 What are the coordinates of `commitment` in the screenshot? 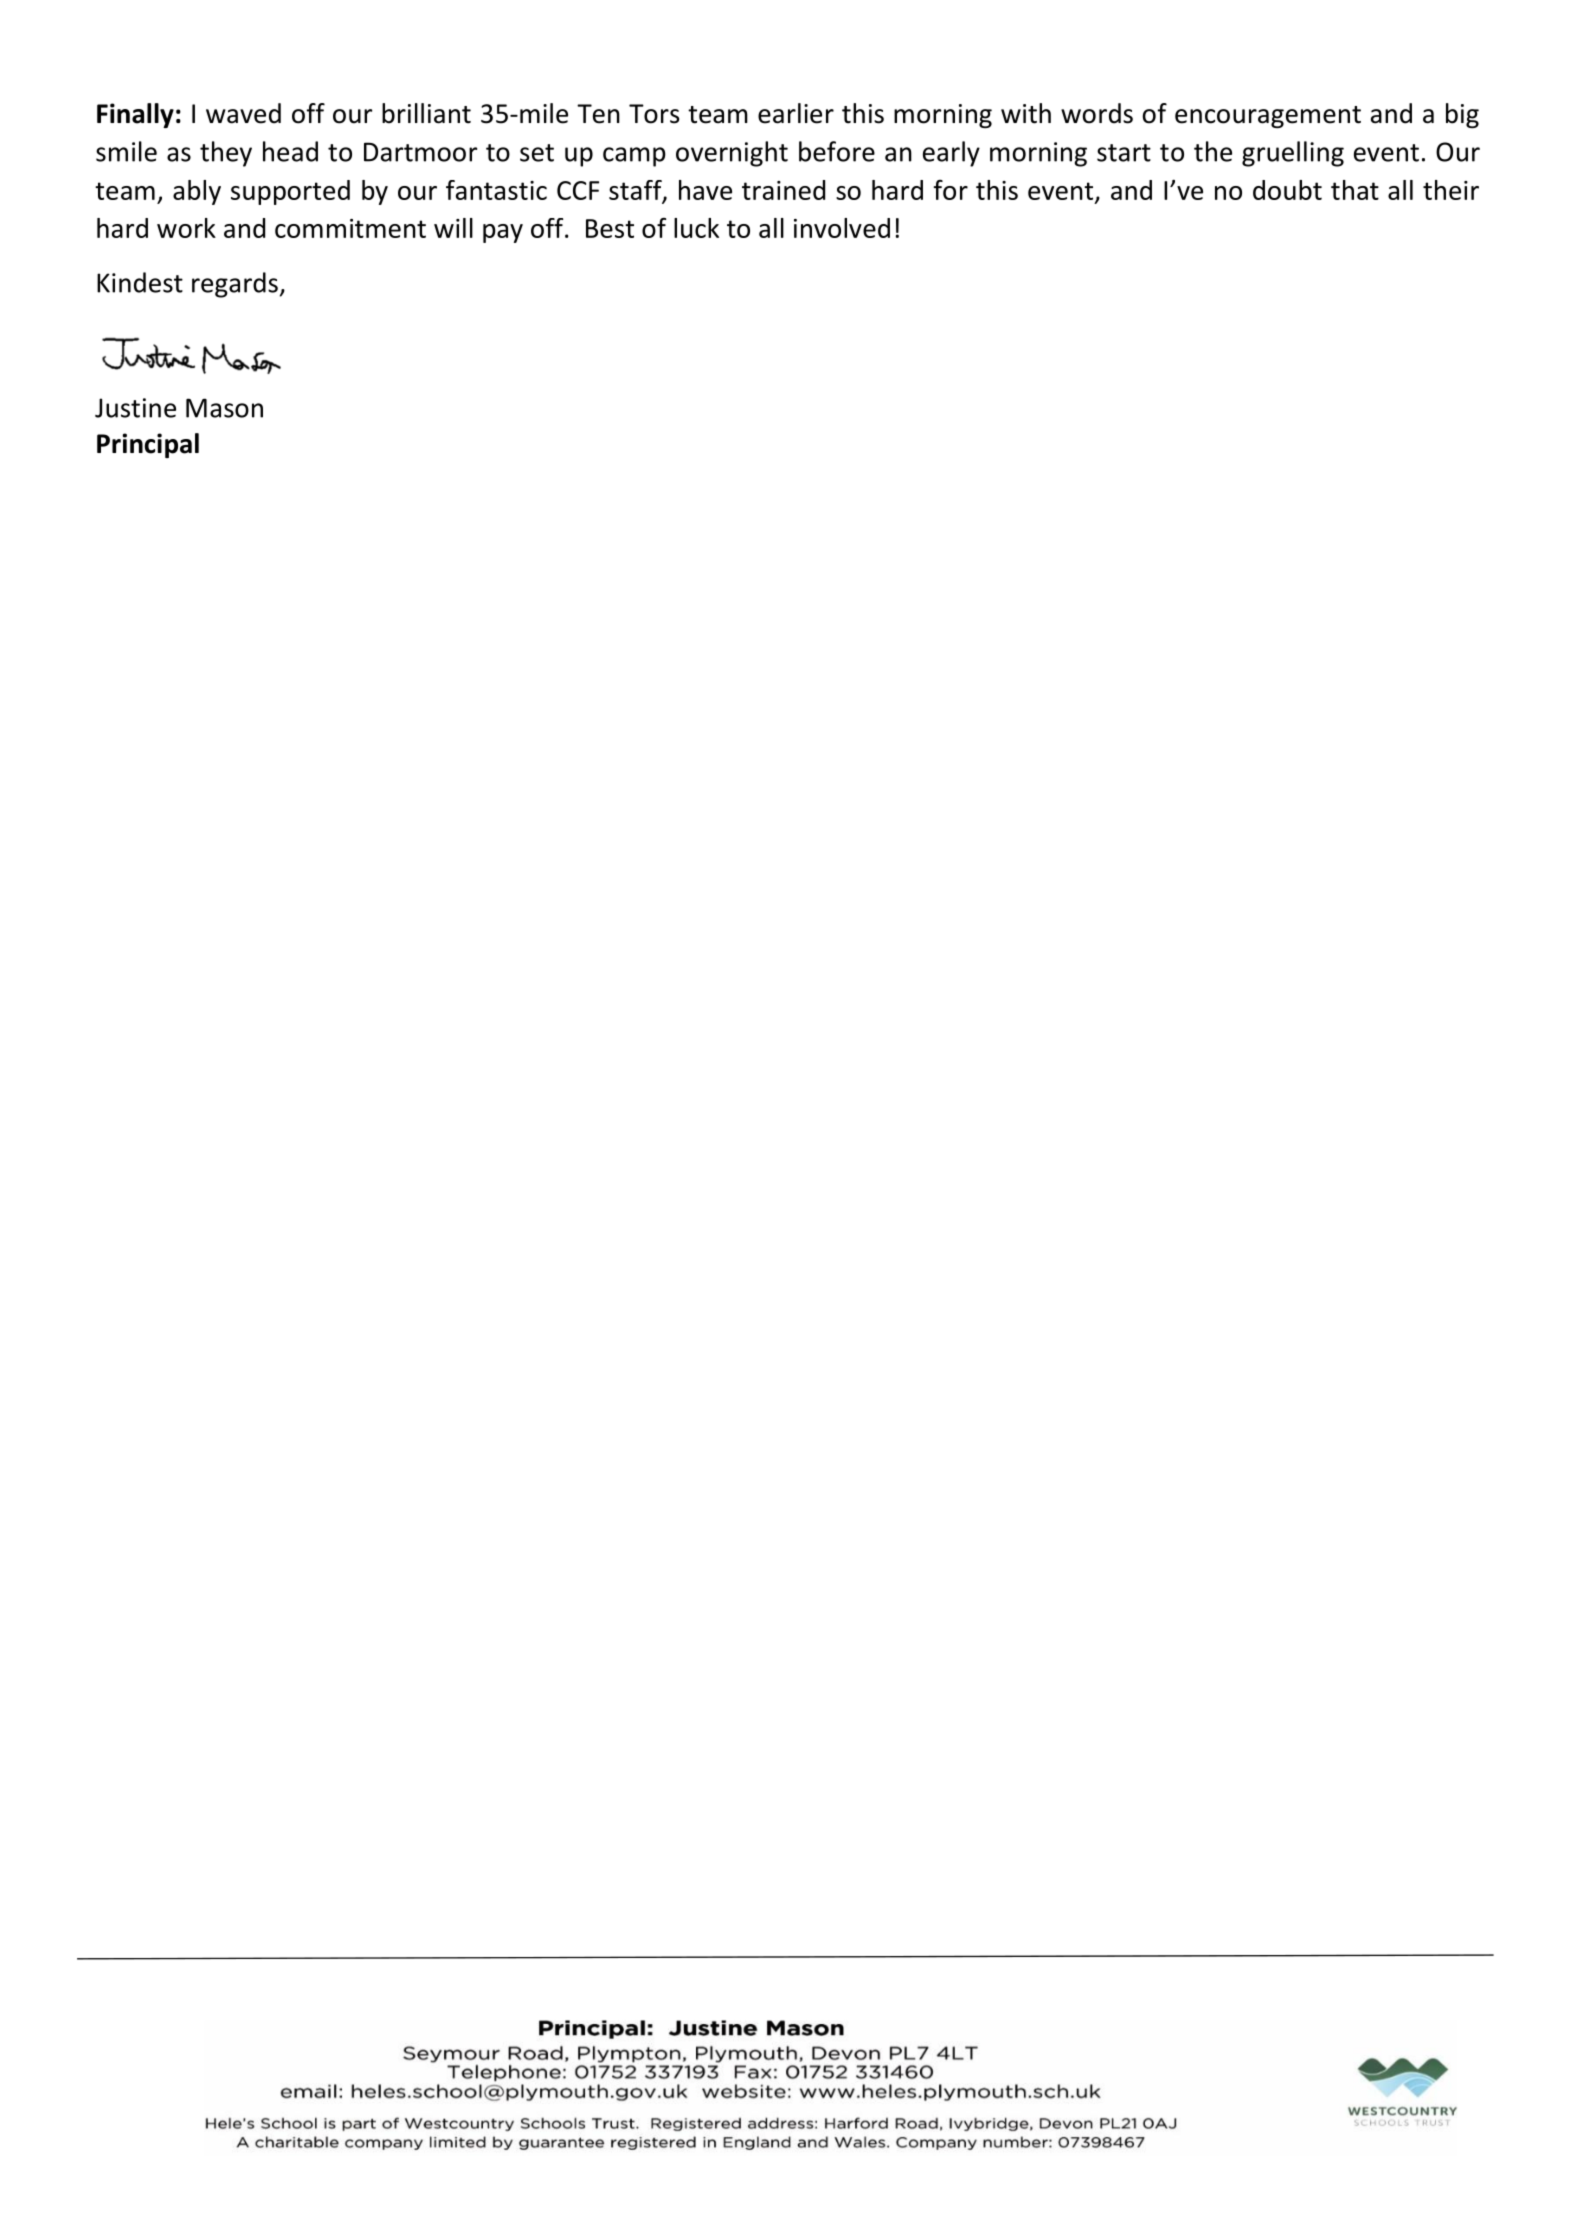 It's located at (350, 228).
